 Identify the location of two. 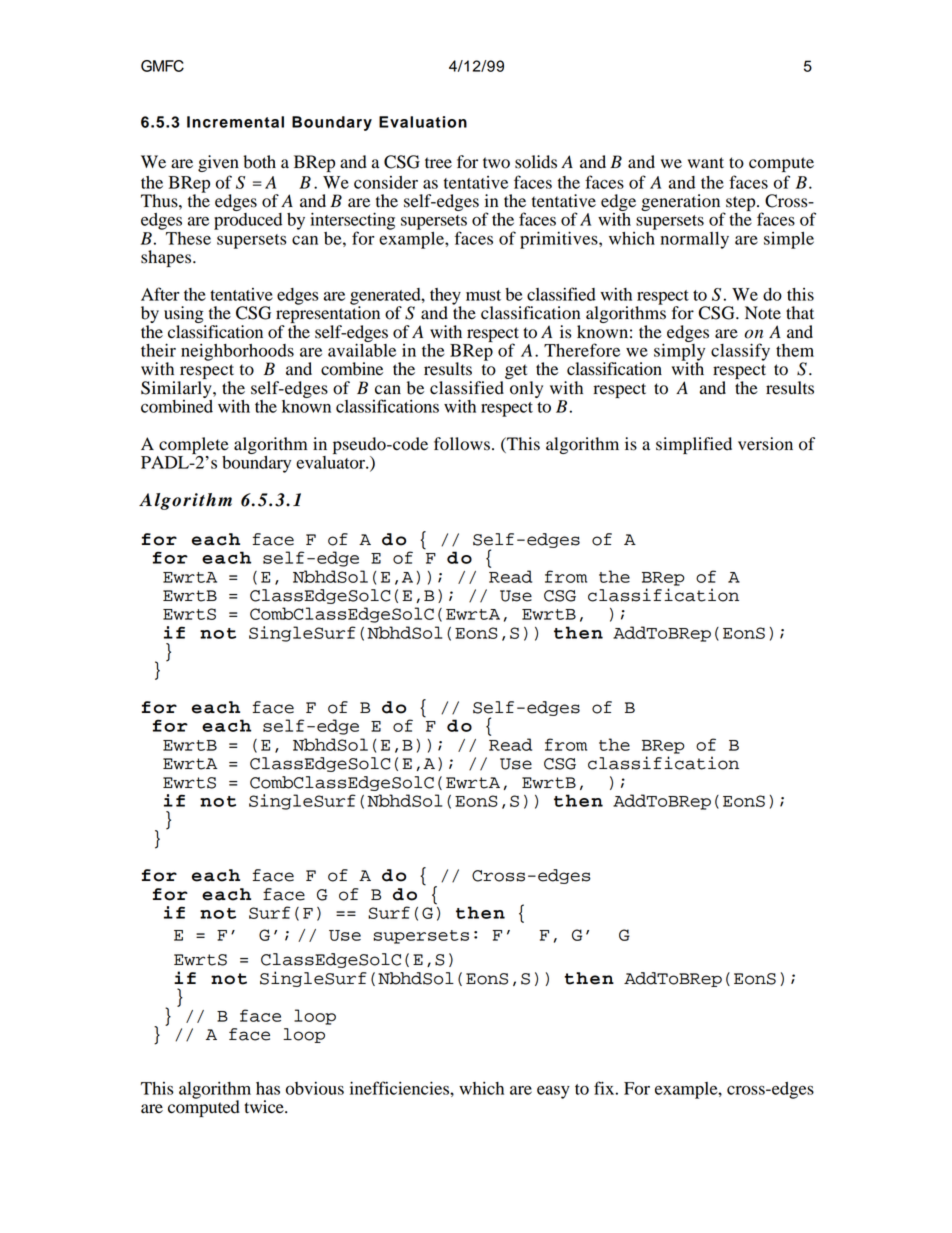
(496, 163).
